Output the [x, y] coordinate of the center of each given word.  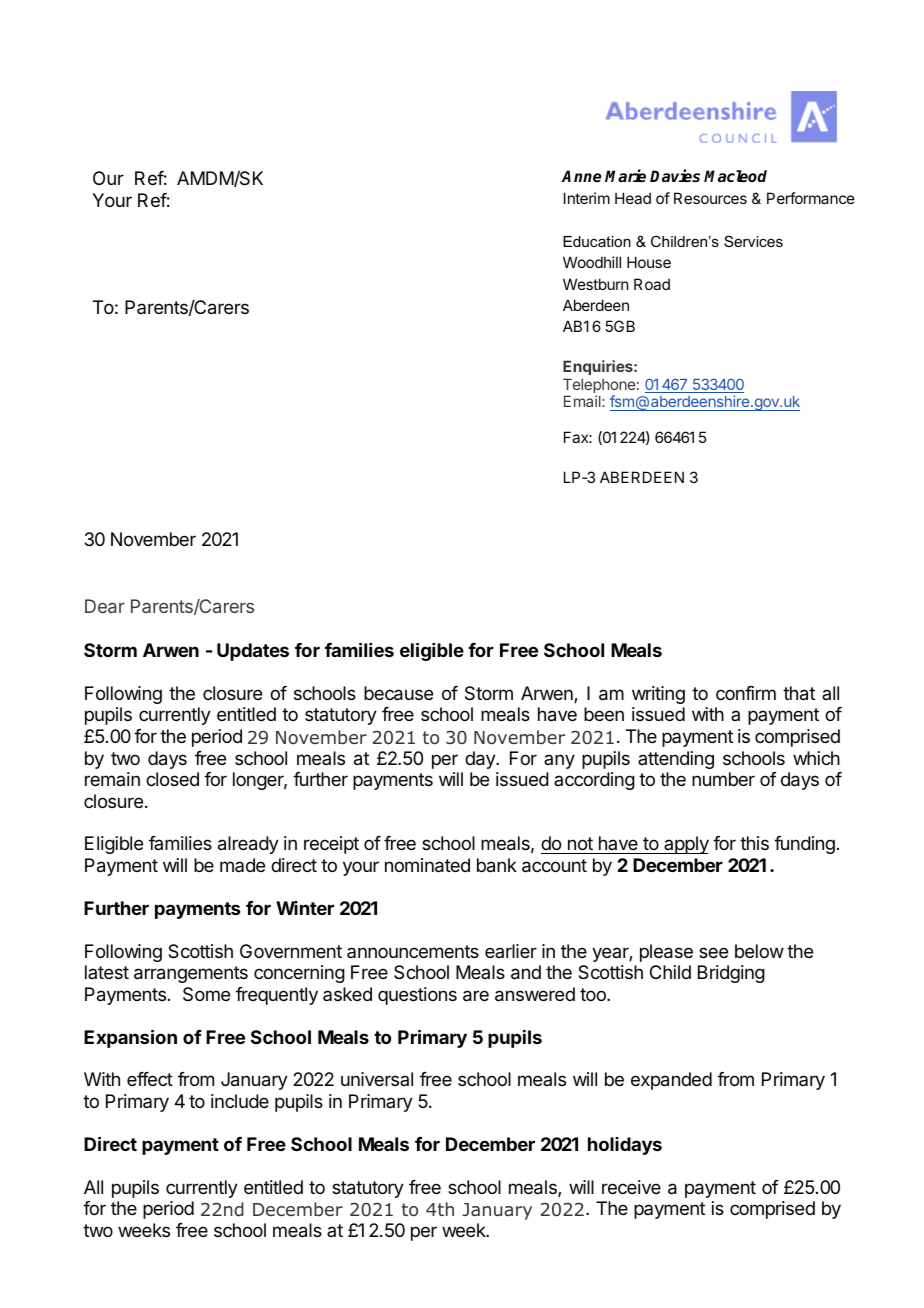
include [240, 1101]
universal [377, 1079]
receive [631, 1187]
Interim [587, 198]
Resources [710, 198]
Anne [581, 176]
